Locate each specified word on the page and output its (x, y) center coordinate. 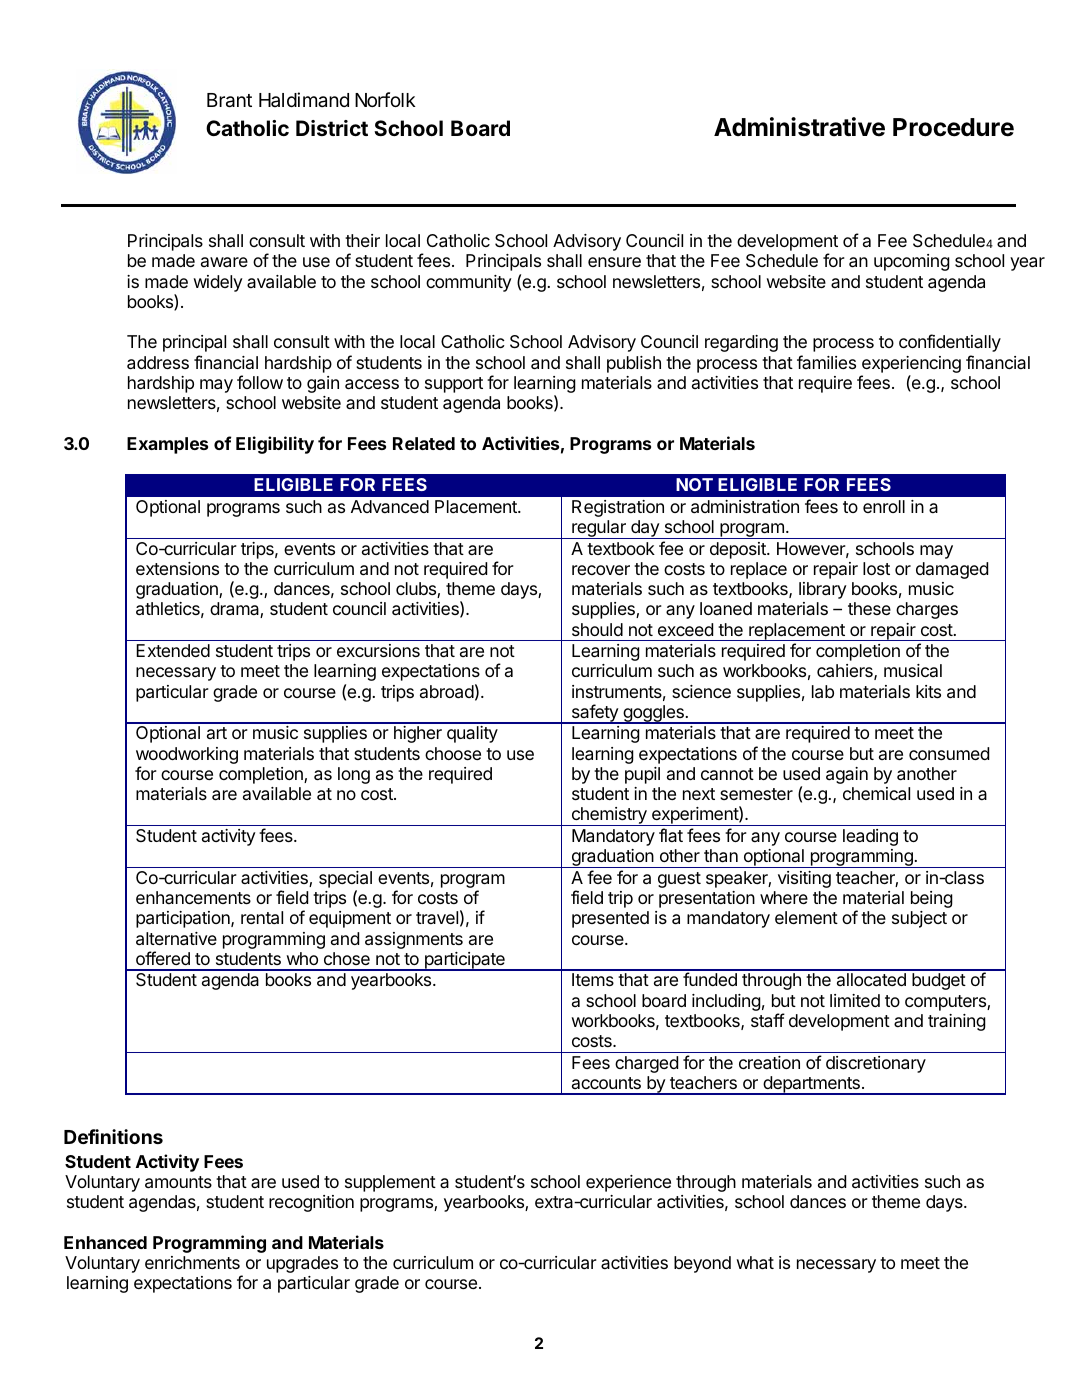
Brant (229, 100)
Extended (173, 650)
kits (928, 691)
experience (628, 1183)
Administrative (799, 127)
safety (594, 714)
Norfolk (385, 99)
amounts (178, 1182)
